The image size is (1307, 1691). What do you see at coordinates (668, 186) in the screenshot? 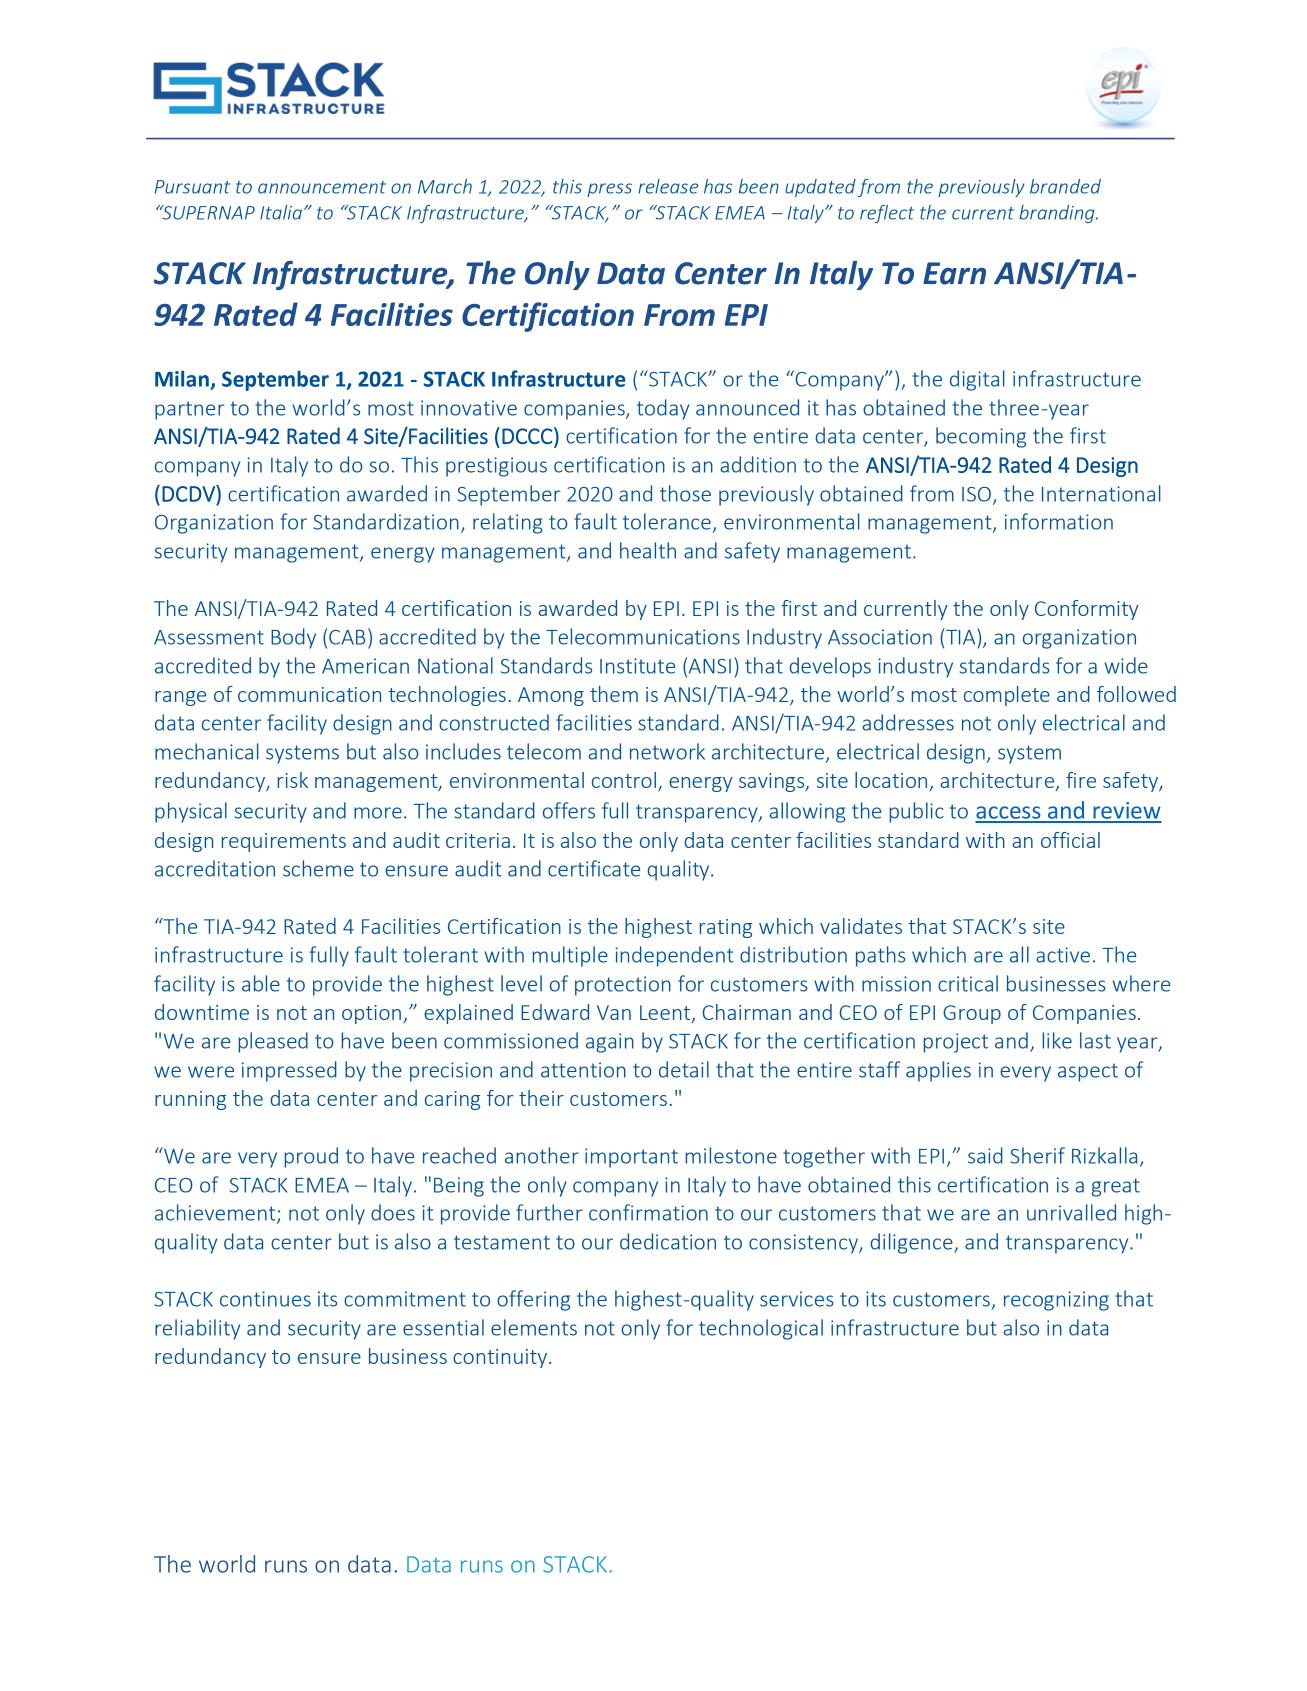
I see `release` at bounding box center [668, 186].
